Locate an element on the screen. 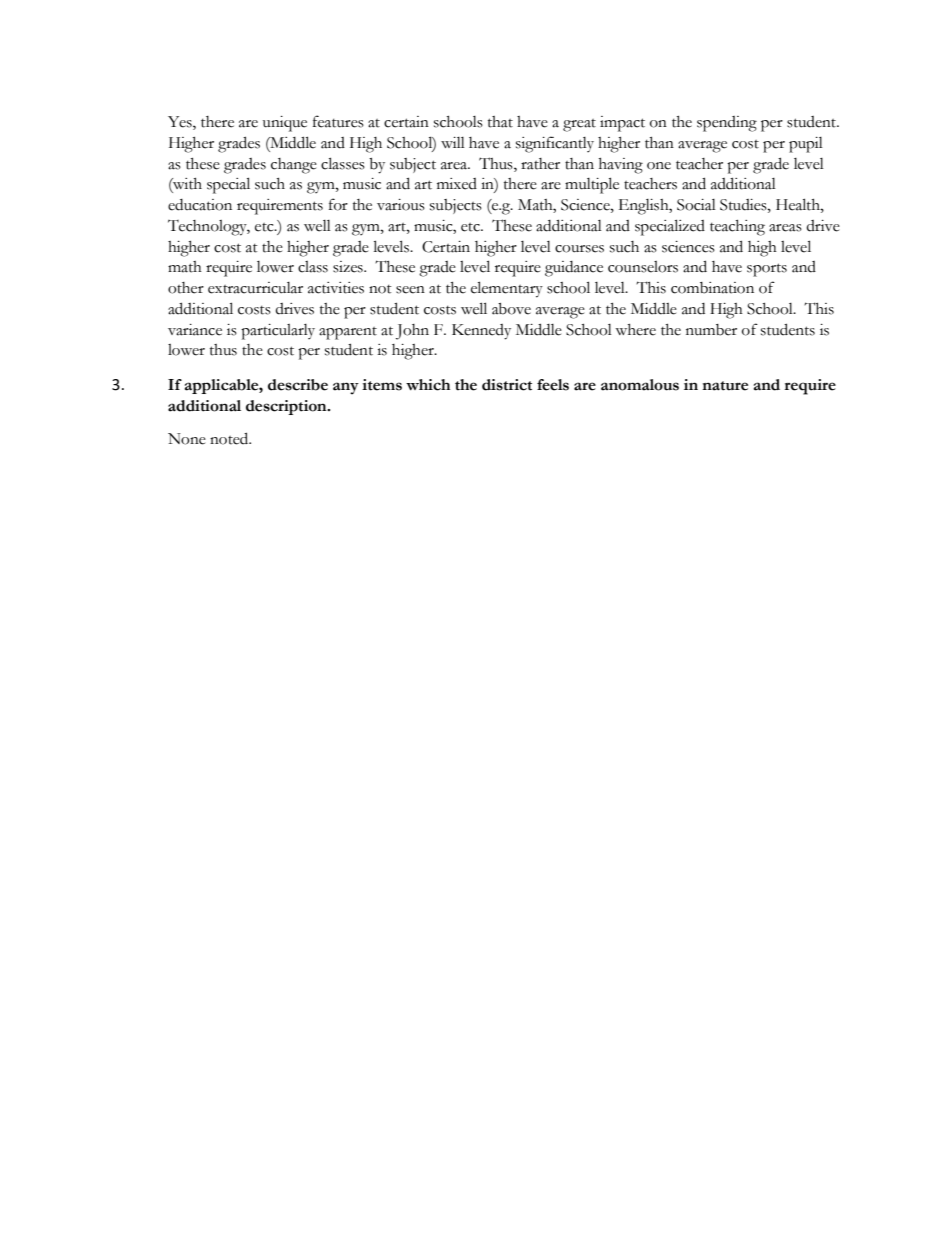 This screenshot has width=952, height=1233. unique is located at coordinates (285, 124).
